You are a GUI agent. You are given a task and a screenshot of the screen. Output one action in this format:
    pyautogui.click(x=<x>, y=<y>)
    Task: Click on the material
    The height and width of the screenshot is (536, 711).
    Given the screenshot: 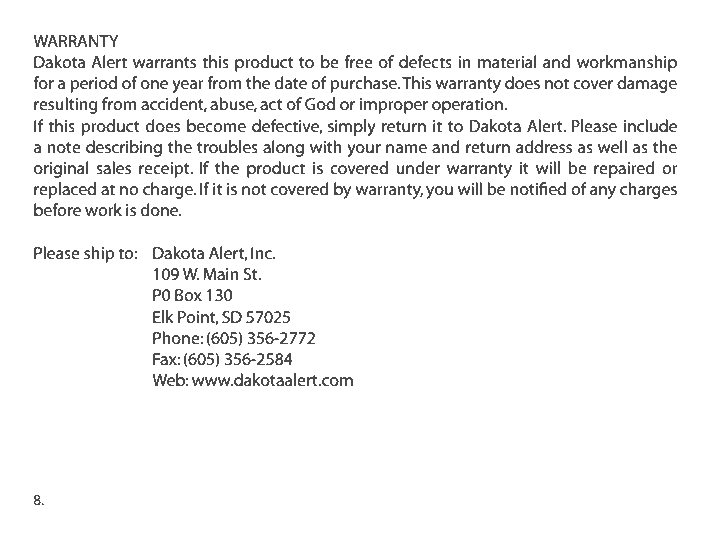 What is the action you would take?
    pyautogui.click(x=507, y=61)
